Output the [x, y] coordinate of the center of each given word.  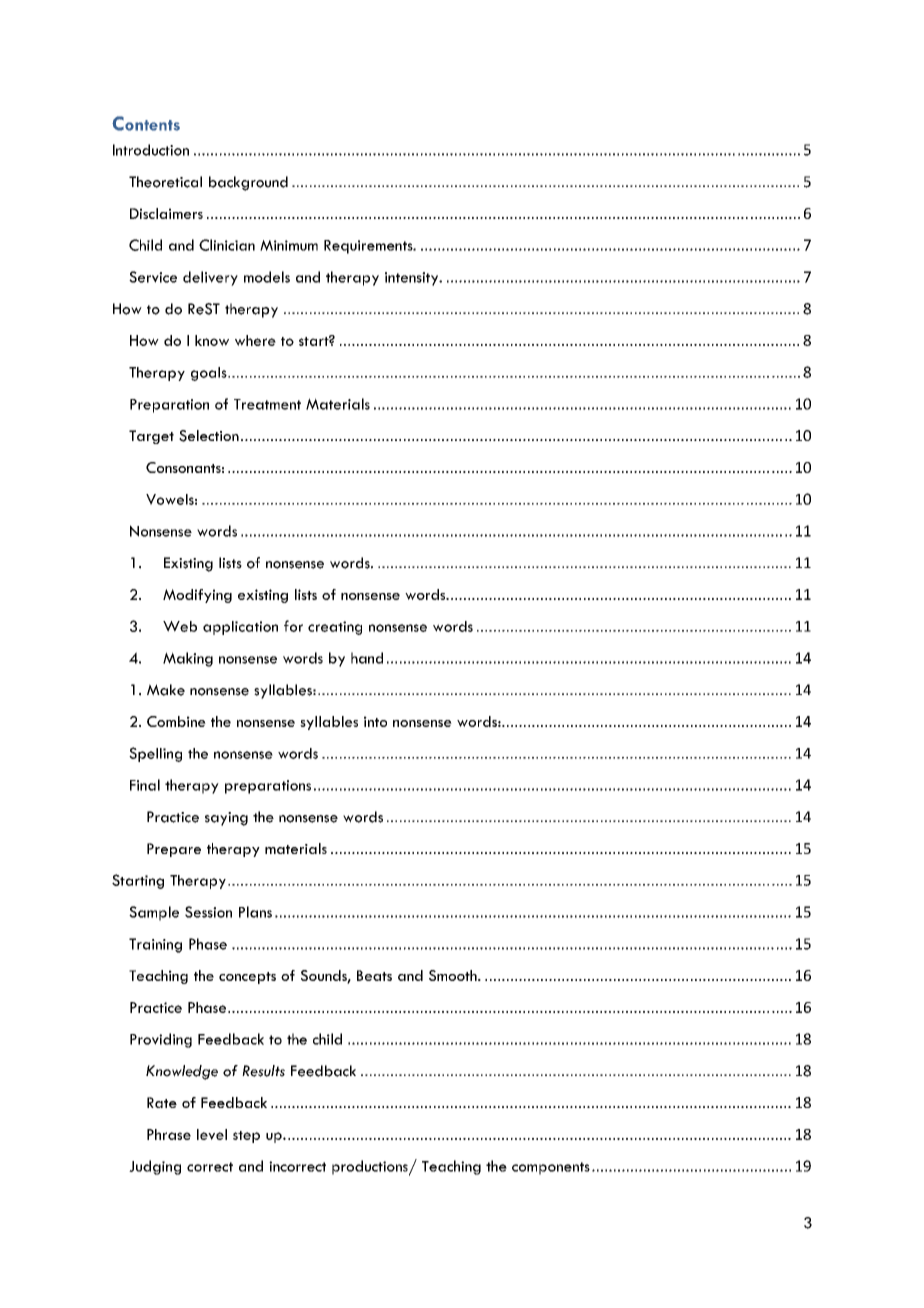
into [375, 721]
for [293, 626]
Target [151, 437]
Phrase [169, 1134]
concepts [247, 978]
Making [188, 659]
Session [208, 912]
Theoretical [165, 182]
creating [335, 628]
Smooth [454, 975]
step [246, 1137]
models [267, 277]
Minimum [289, 245]
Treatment [267, 404]
